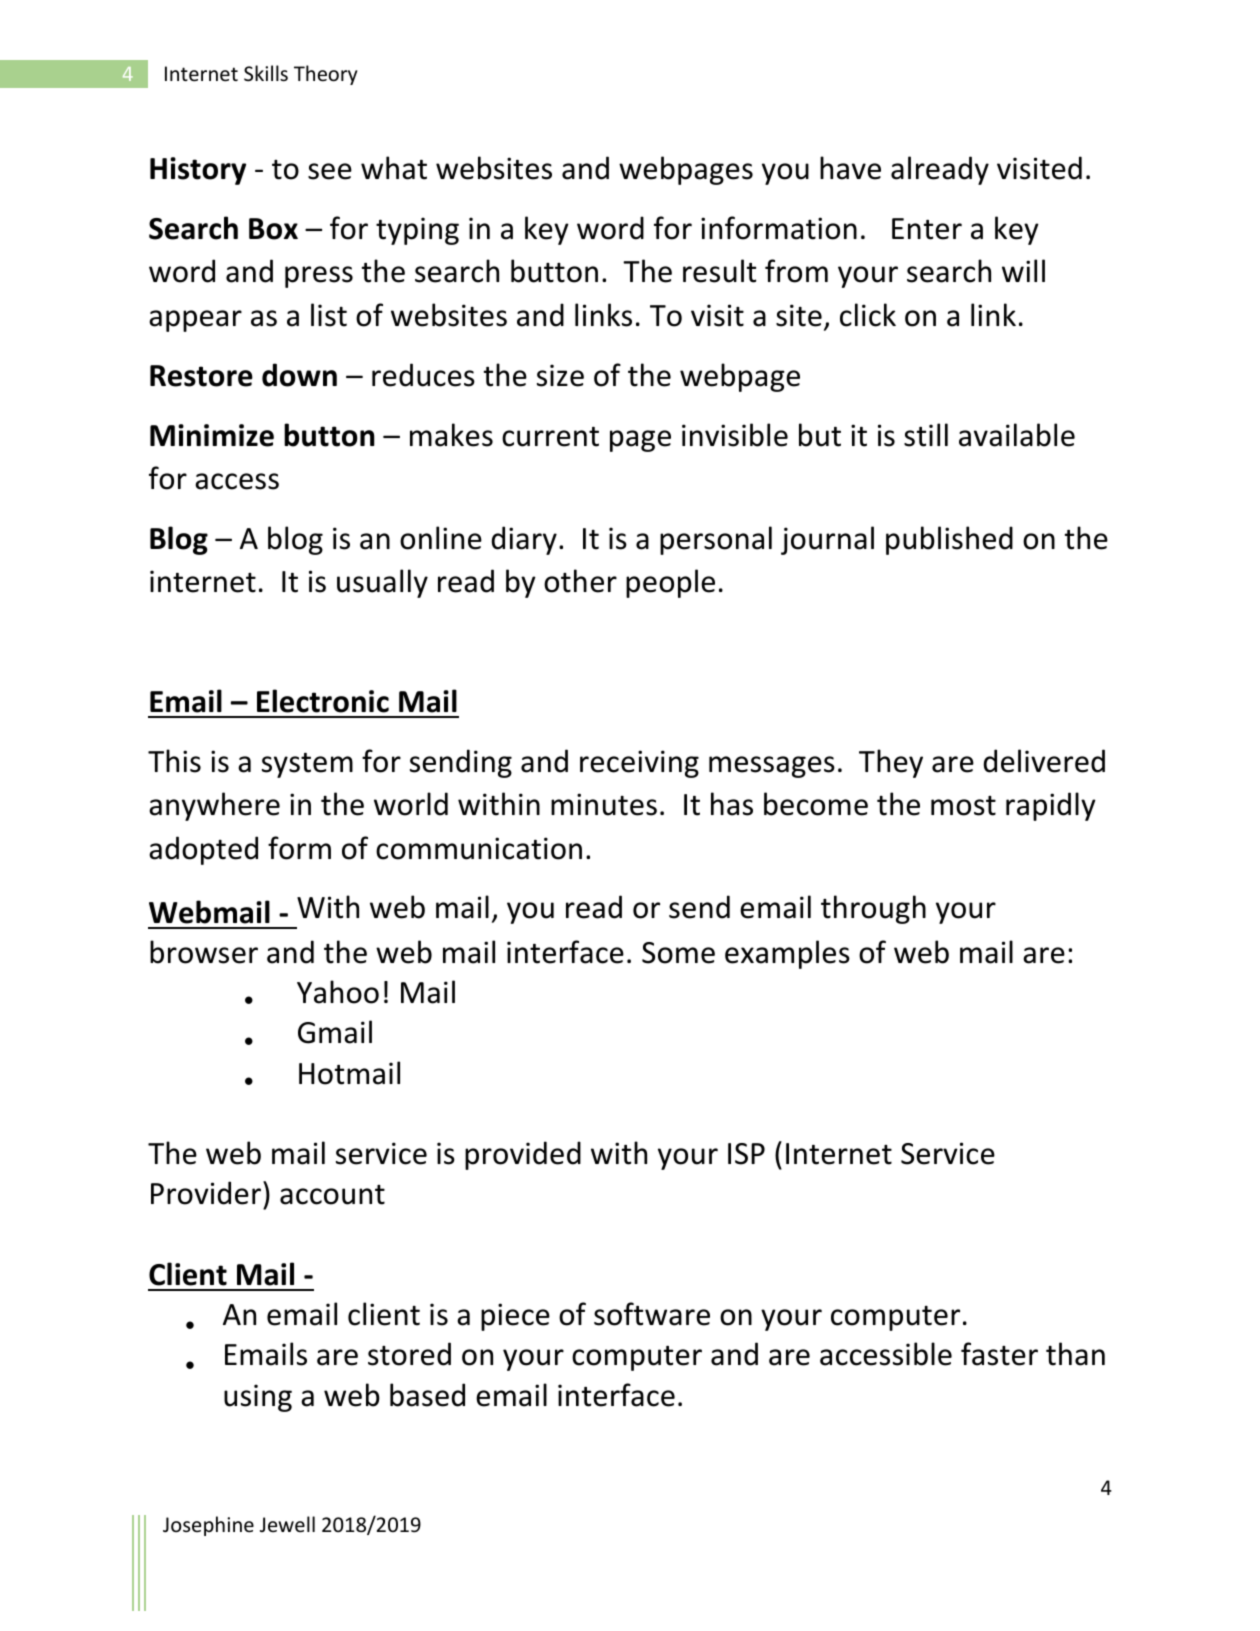 The height and width of the document is (1631, 1260). What do you see at coordinates (307, 765) in the document?
I see `system` at bounding box center [307, 765].
